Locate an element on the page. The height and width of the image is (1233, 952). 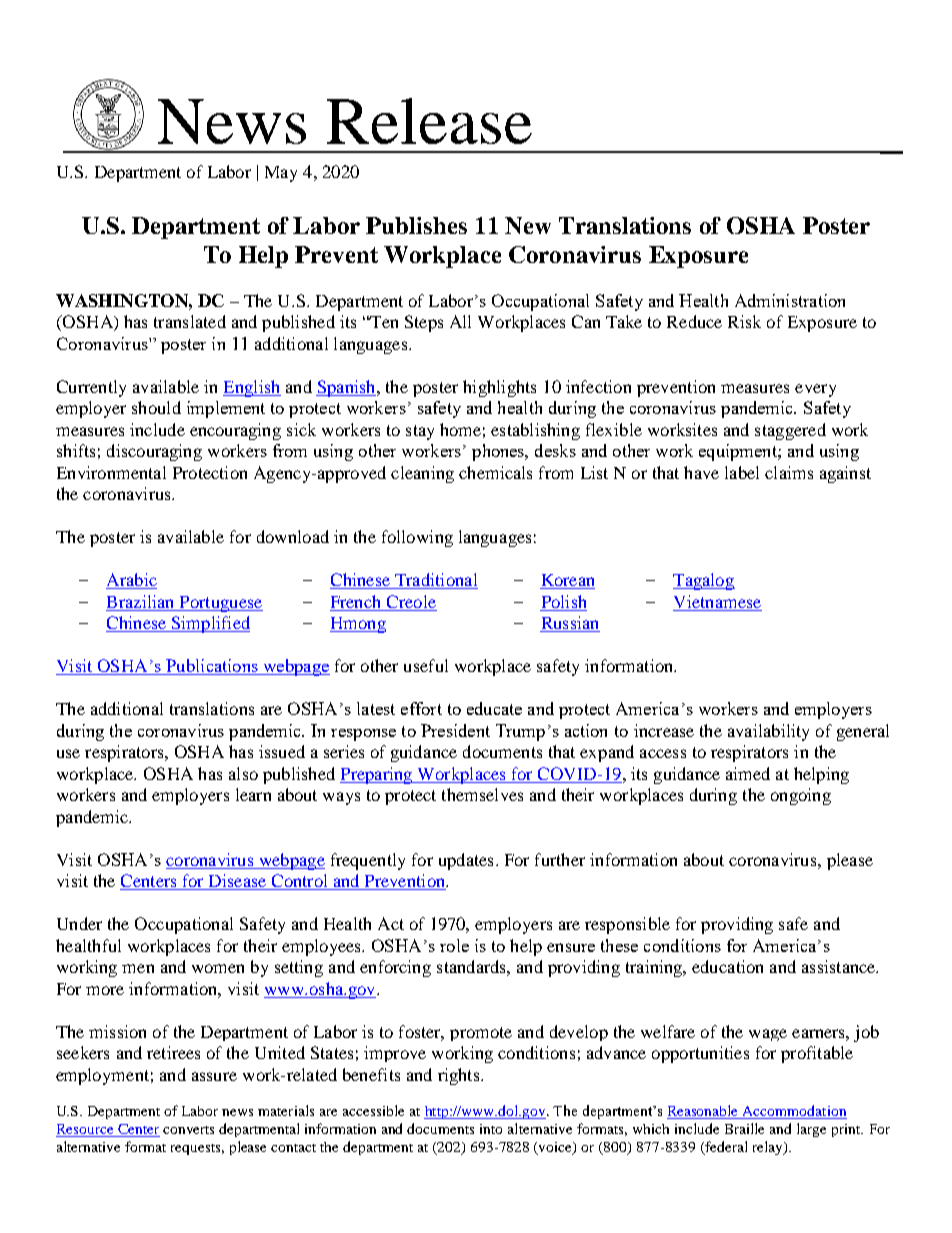
May is located at coordinates (281, 174).
